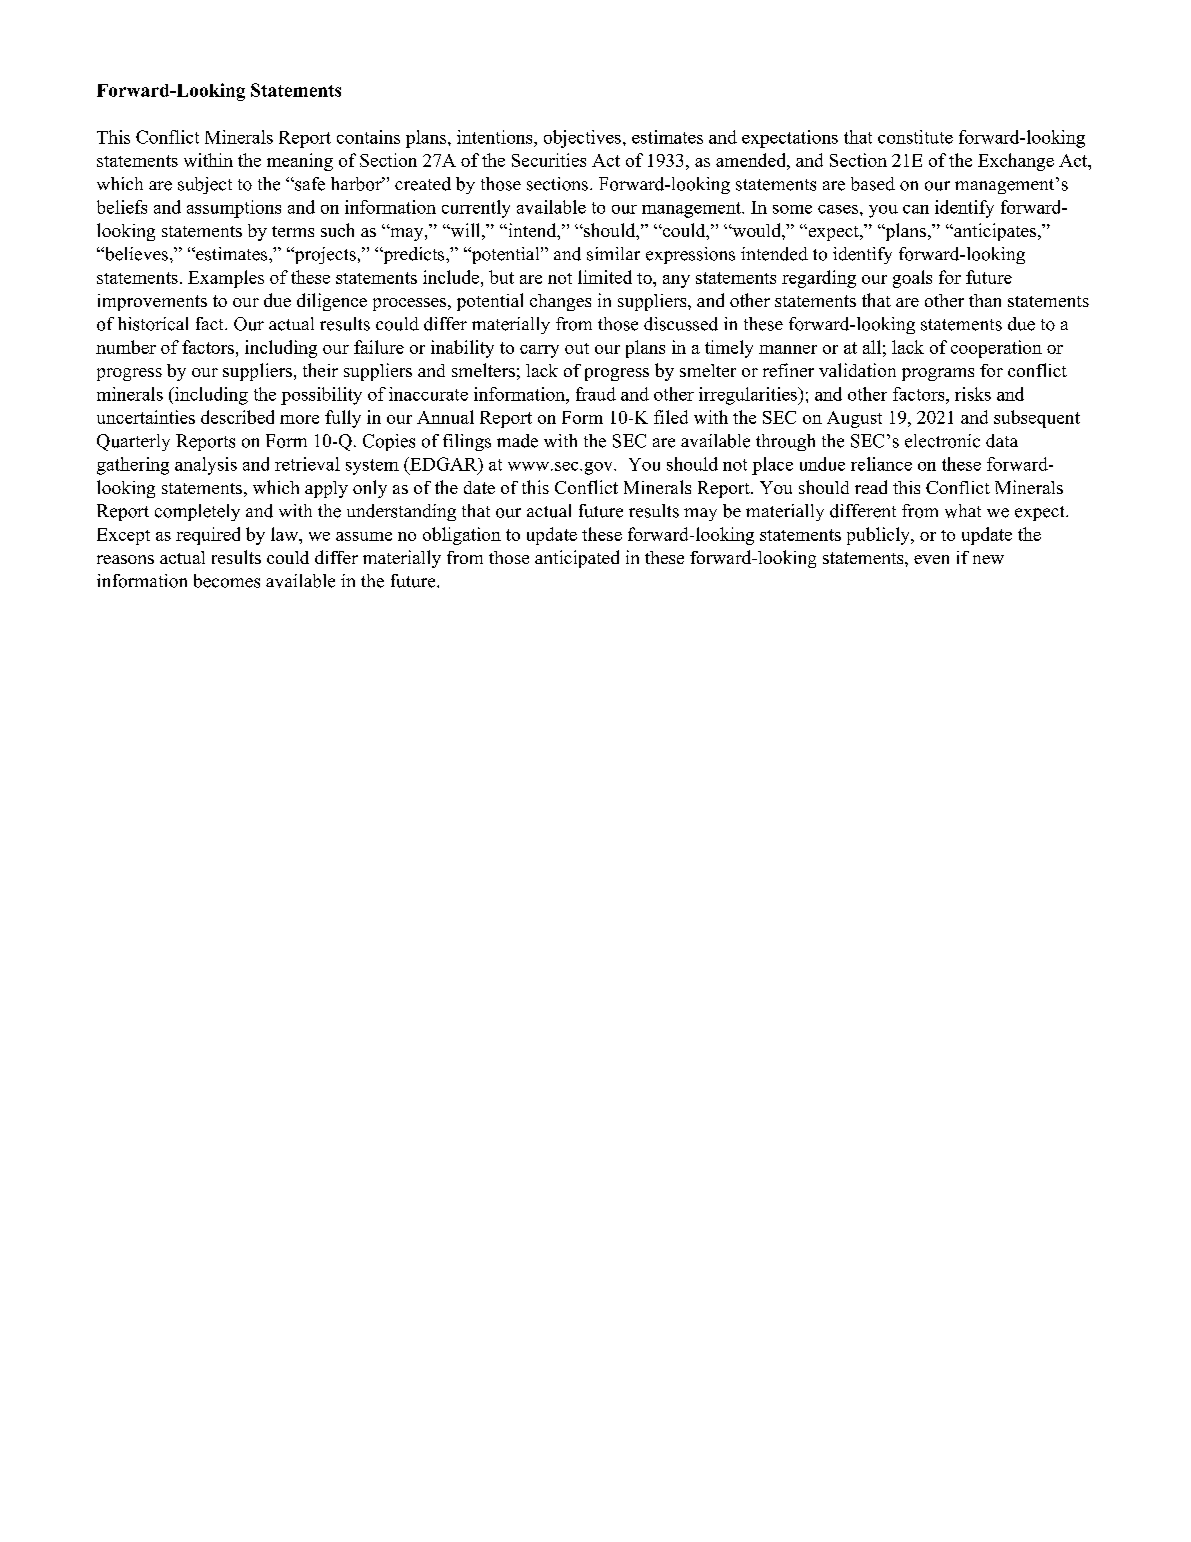  Describe the element at coordinates (938, 374) in the screenshot. I see `programs` at that location.
